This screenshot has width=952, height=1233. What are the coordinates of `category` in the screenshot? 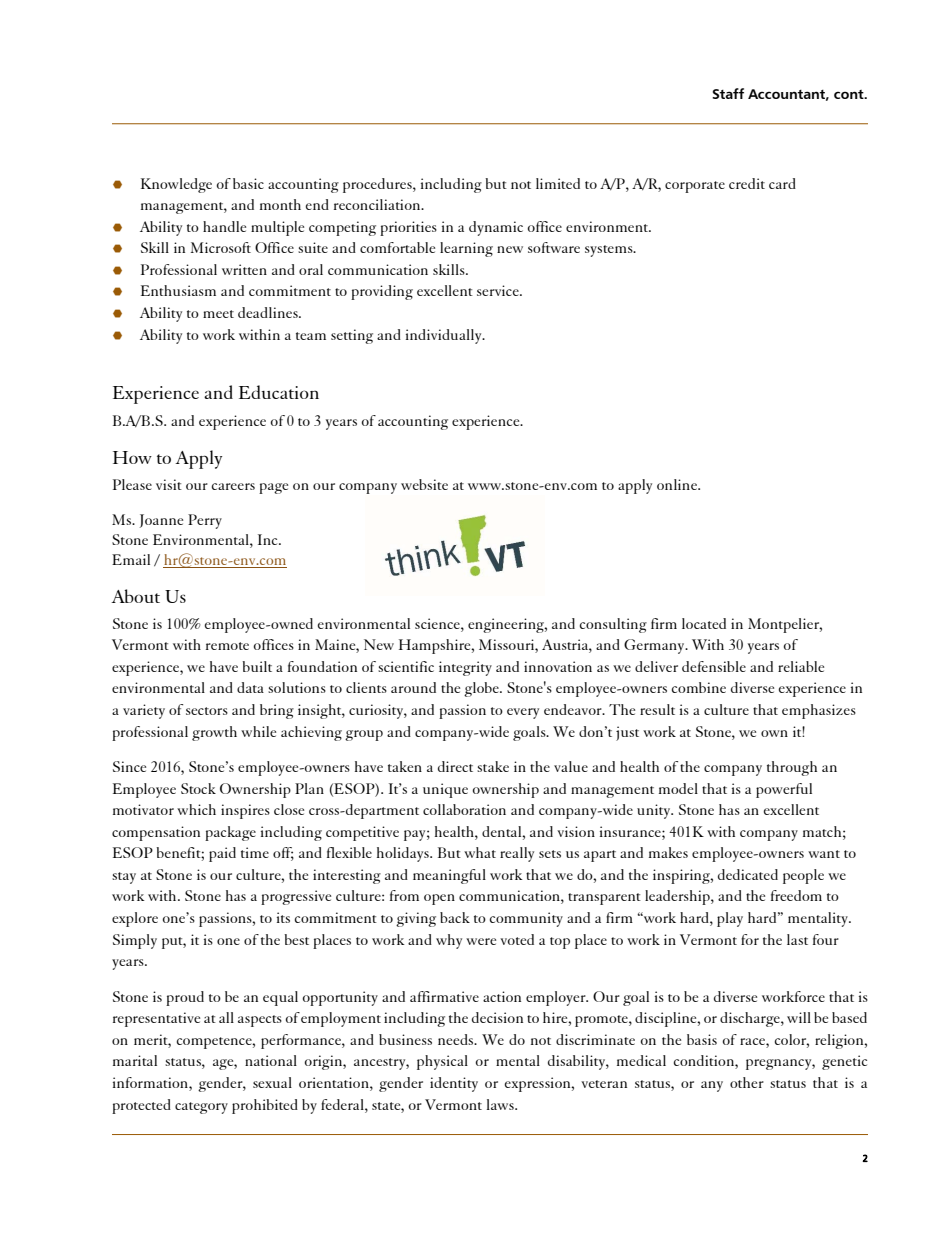 It's located at (201, 1108).
